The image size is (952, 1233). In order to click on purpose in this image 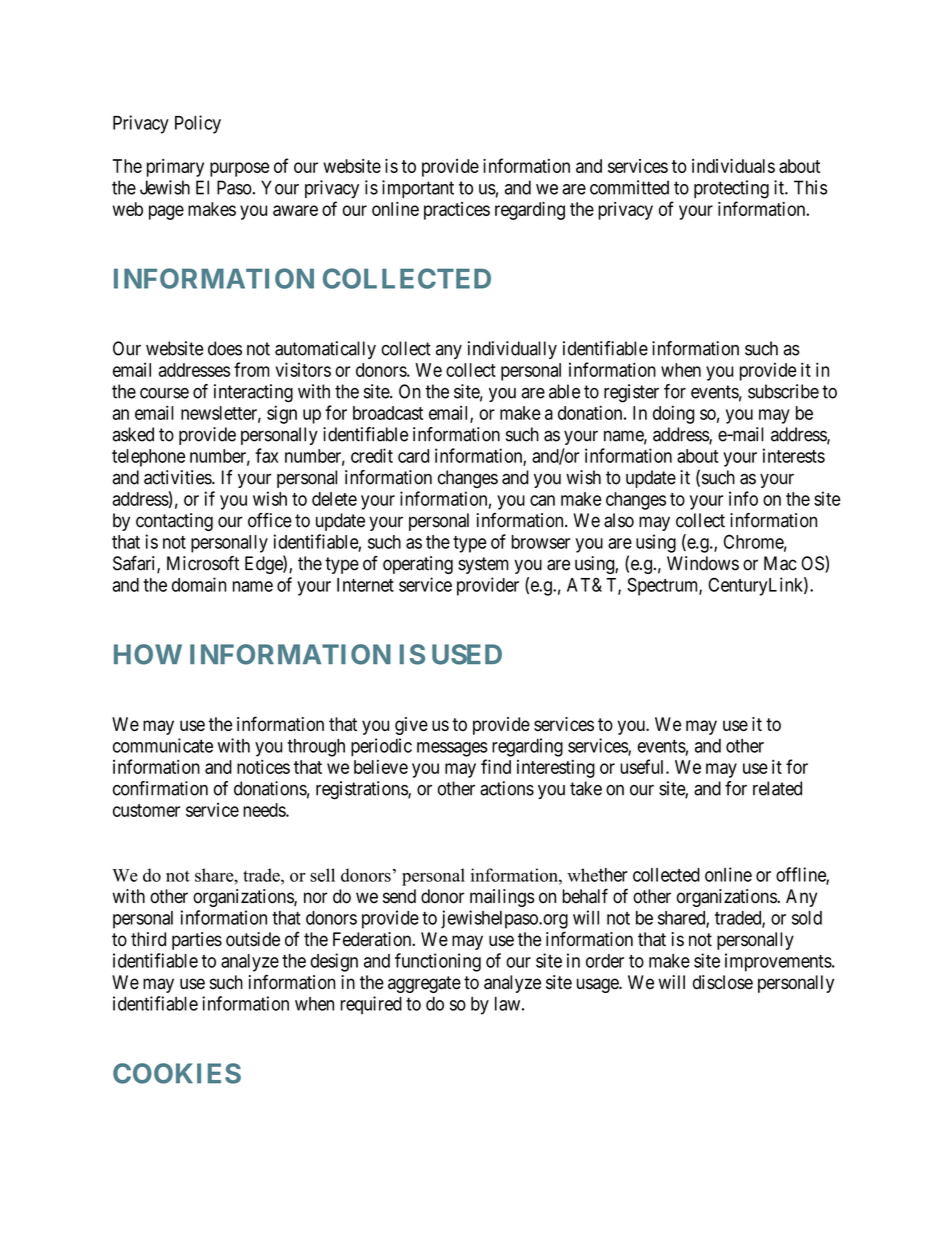, I will do `click(239, 169)`.
